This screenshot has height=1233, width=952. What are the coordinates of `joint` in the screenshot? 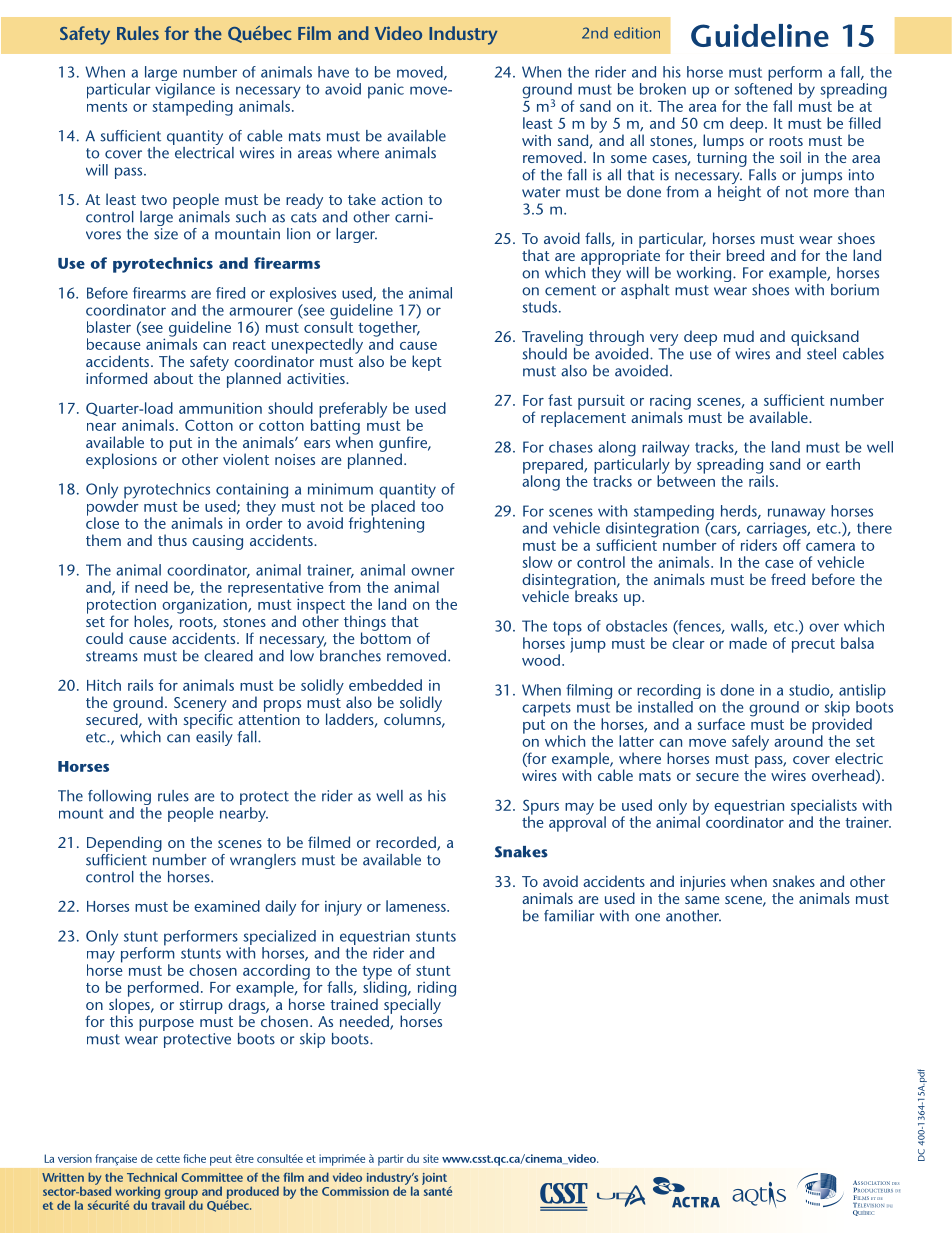 It's located at (434, 1179).
